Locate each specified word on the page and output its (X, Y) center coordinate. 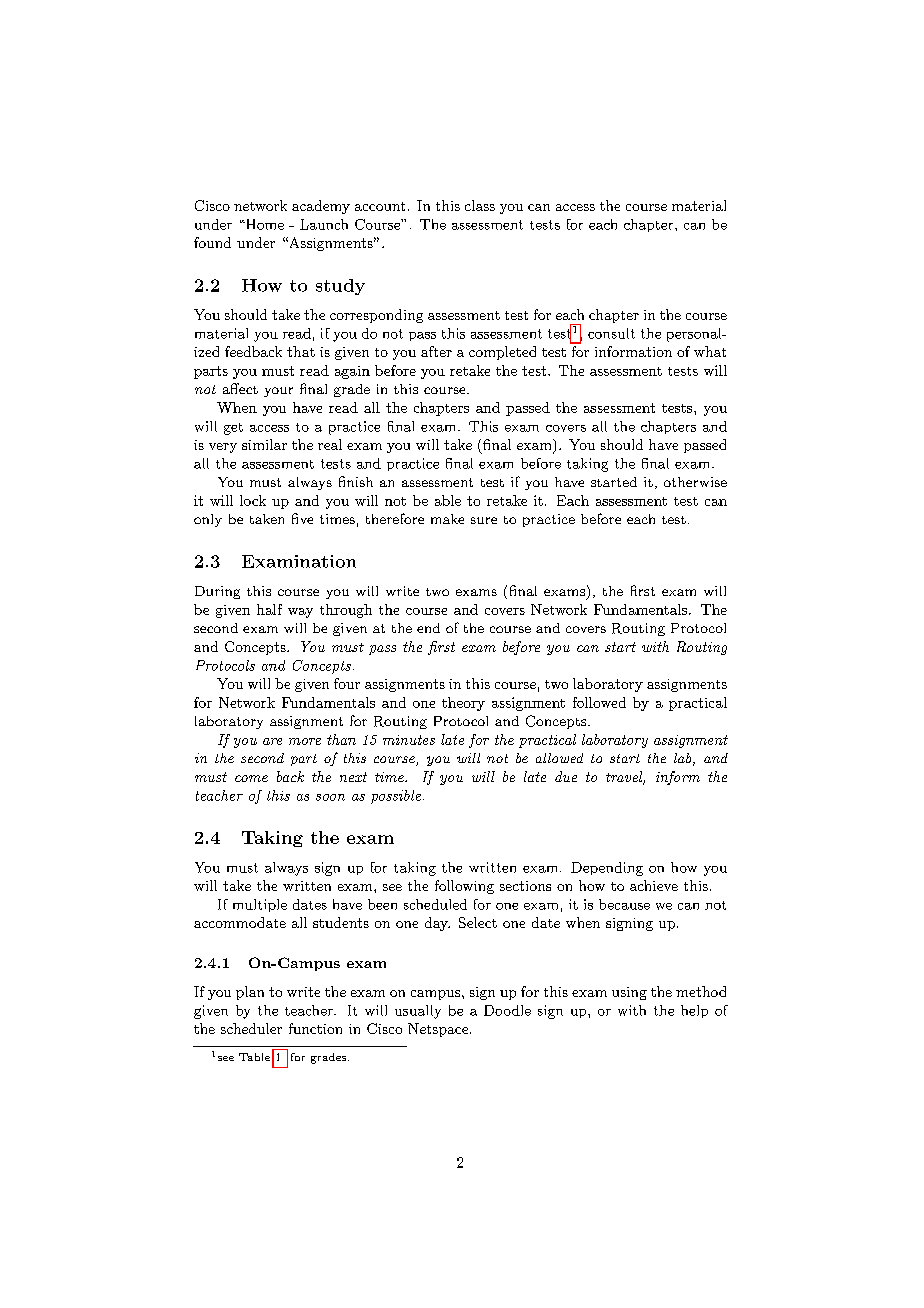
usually (418, 1012)
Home (263, 224)
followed (599, 702)
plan (250, 993)
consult (611, 333)
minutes (409, 740)
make (447, 519)
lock (253, 500)
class (480, 205)
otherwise (695, 482)
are (272, 741)
